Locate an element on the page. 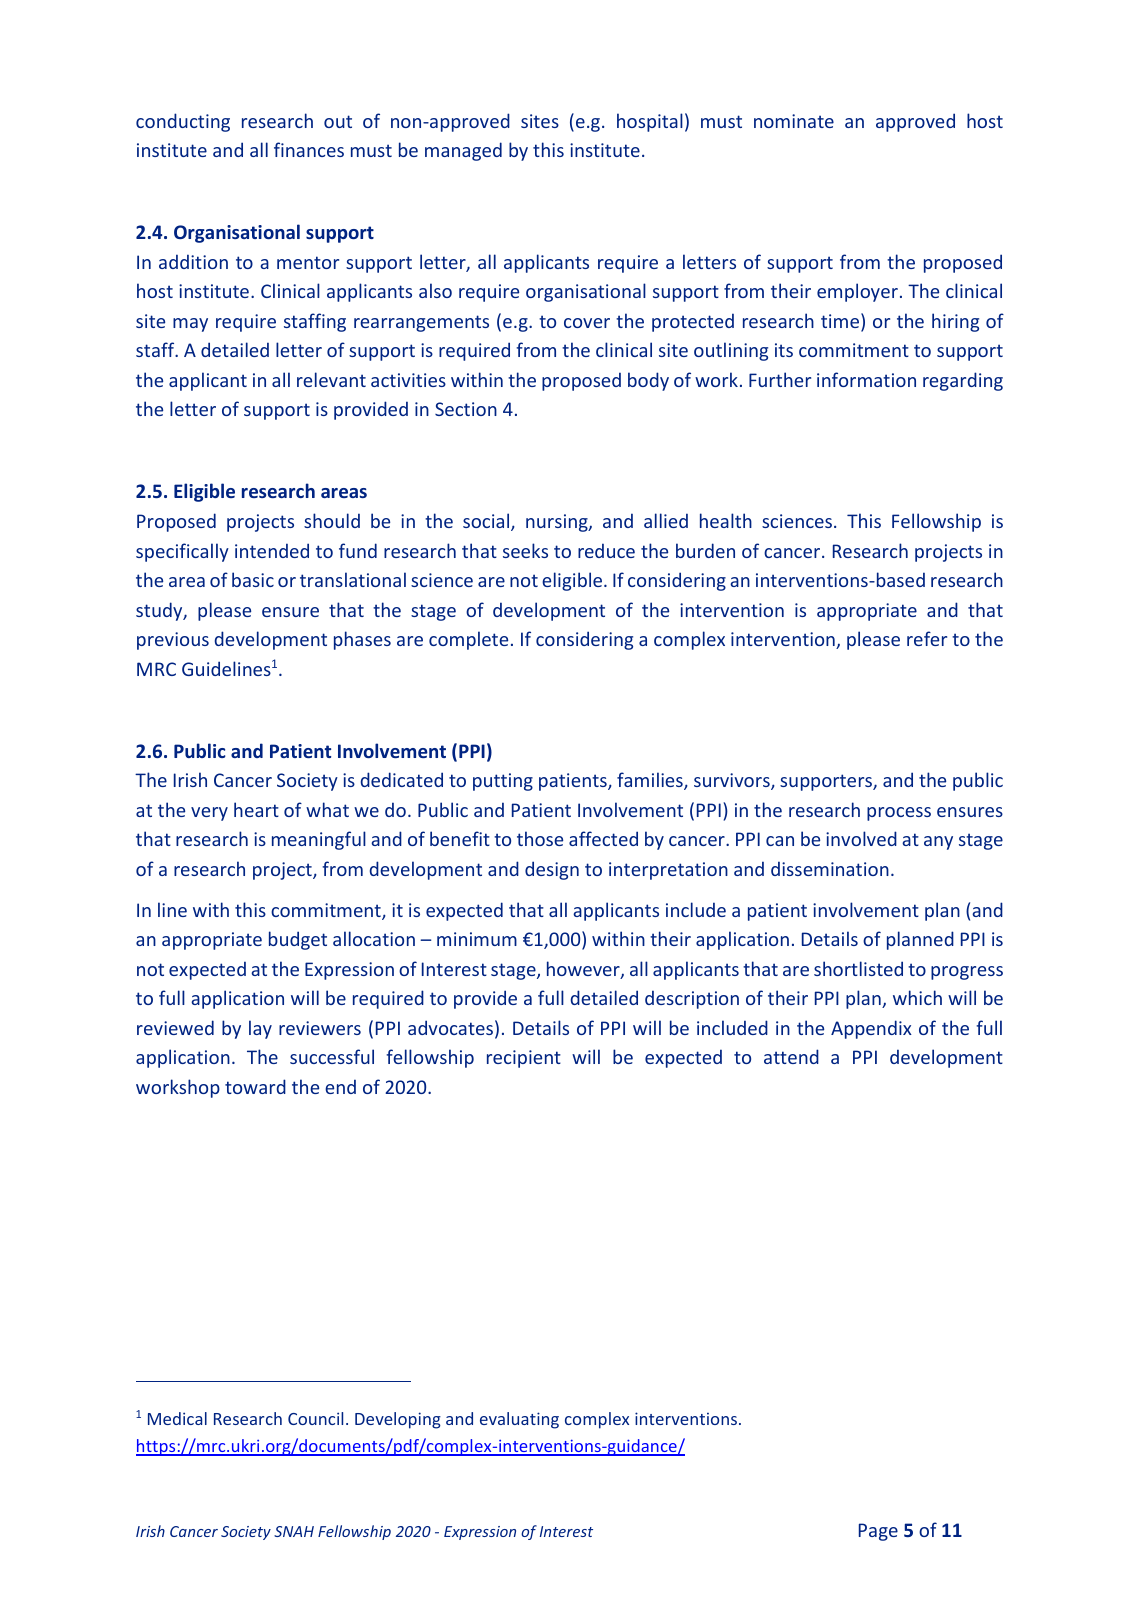 The width and height of the image is (1139, 1610). information is located at coordinates (866, 379).
